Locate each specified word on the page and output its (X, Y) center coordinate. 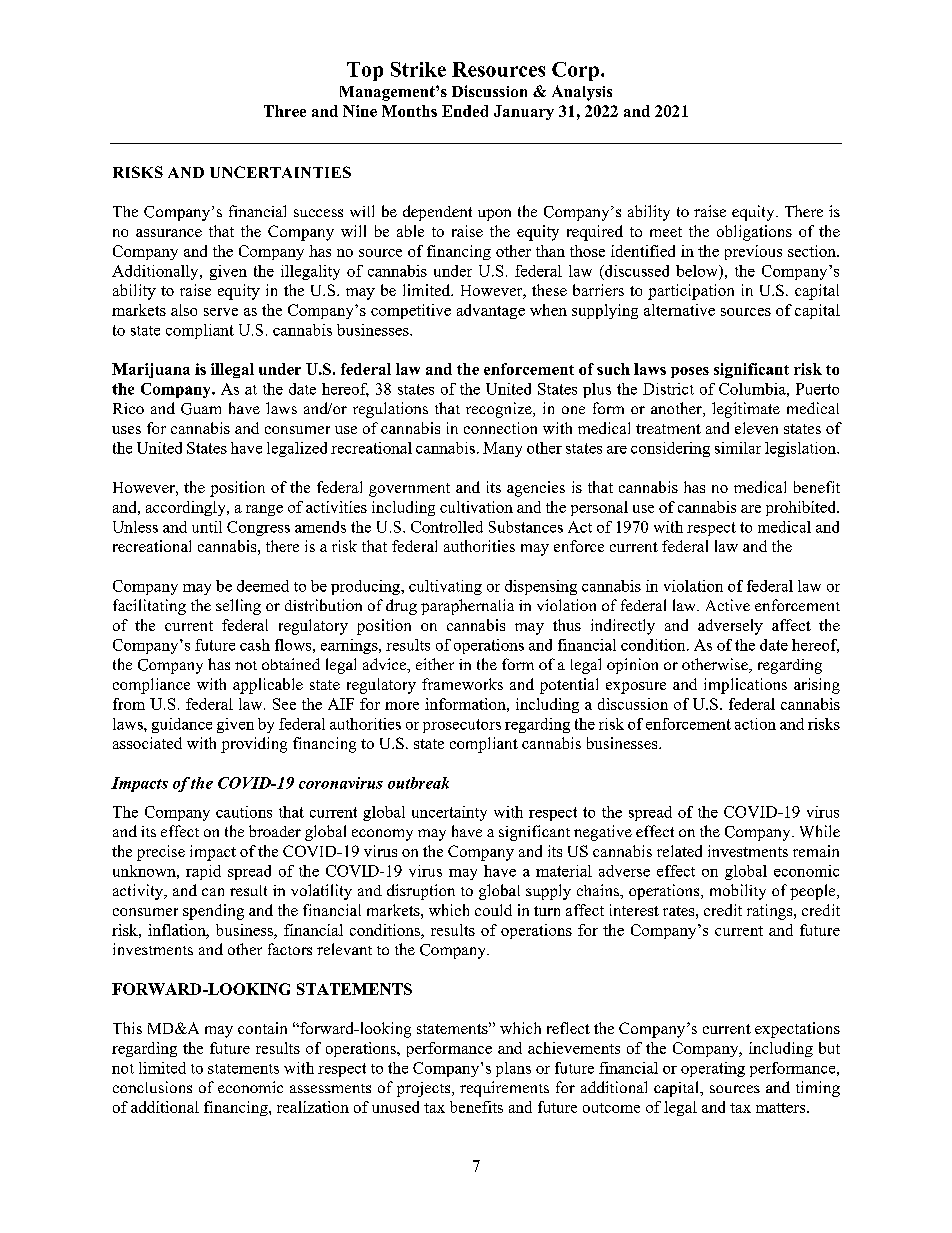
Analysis (582, 93)
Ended (465, 111)
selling (238, 607)
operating (713, 1069)
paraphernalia (467, 607)
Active (728, 605)
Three (285, 111)
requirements (504, 1089)
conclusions (152, 1087)
